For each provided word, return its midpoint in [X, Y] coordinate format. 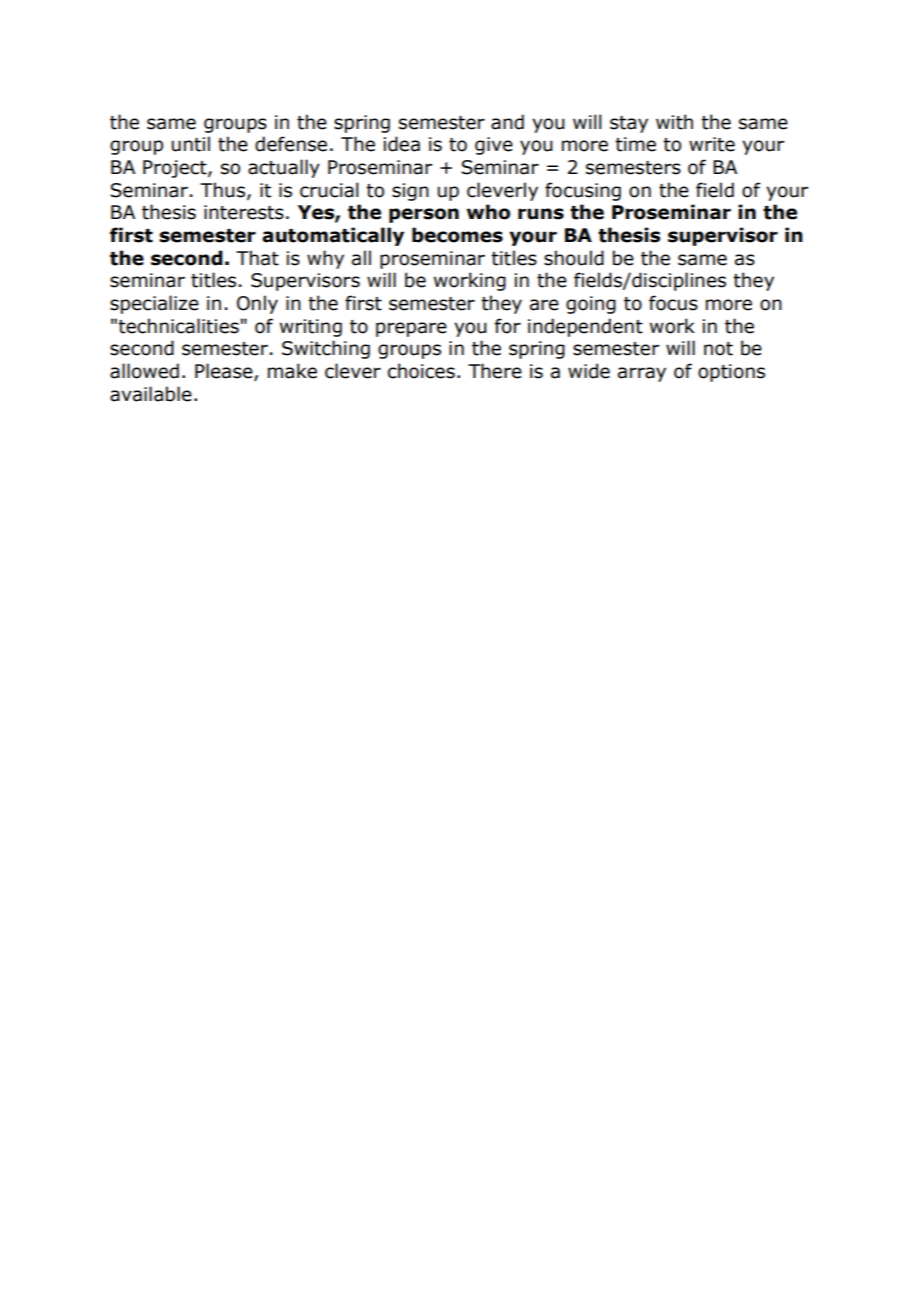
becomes [457, 235]
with [674, 122]
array [642, 374]
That [257, 258]
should [574, 258]
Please [225, 372]
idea [402, 144]
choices [421, 371]
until [191, 144]
